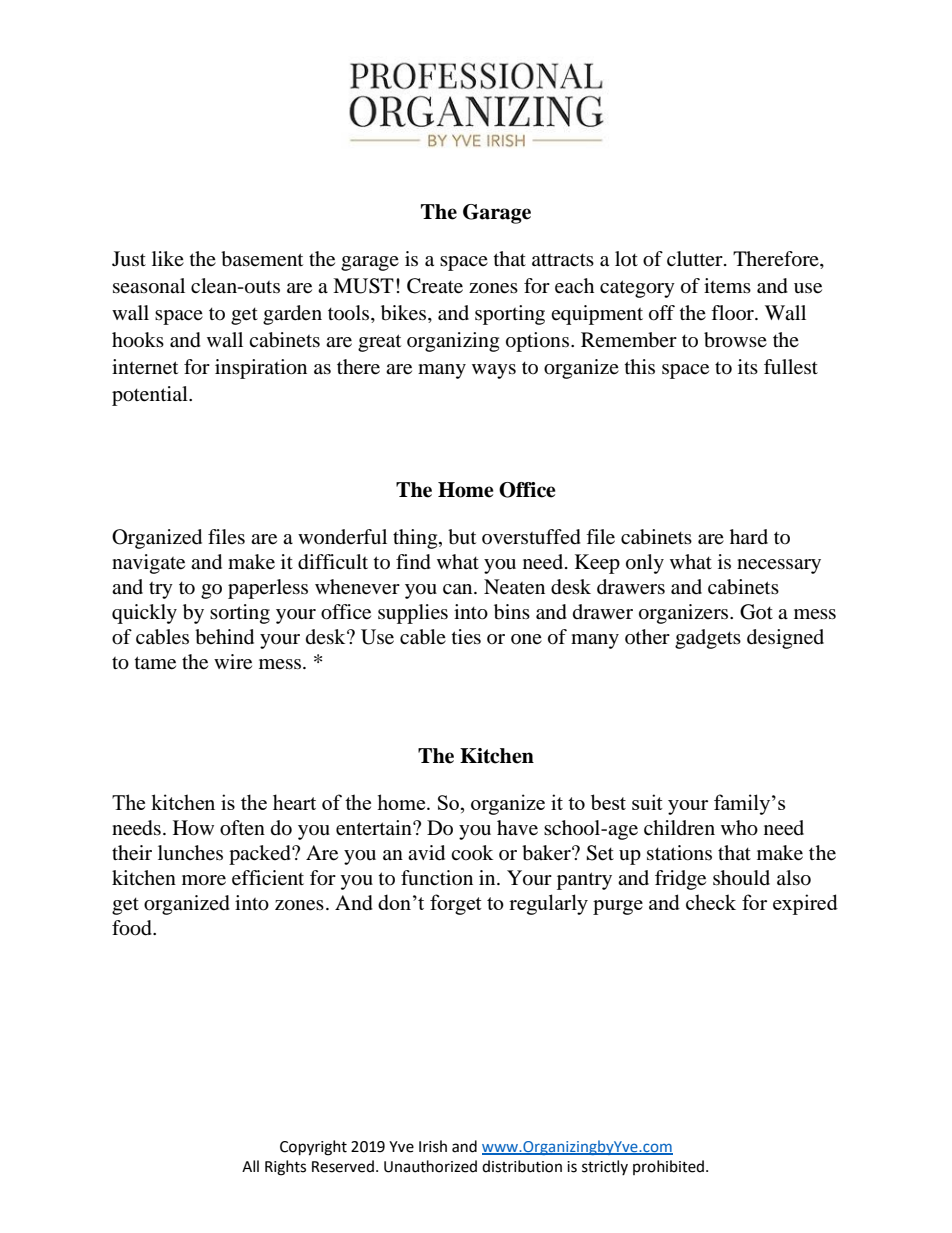 This screenshot has width=952, height=1233. Describe the element at coordinates (433, 1146) in the screenshot. I see `Irish` at that location.
